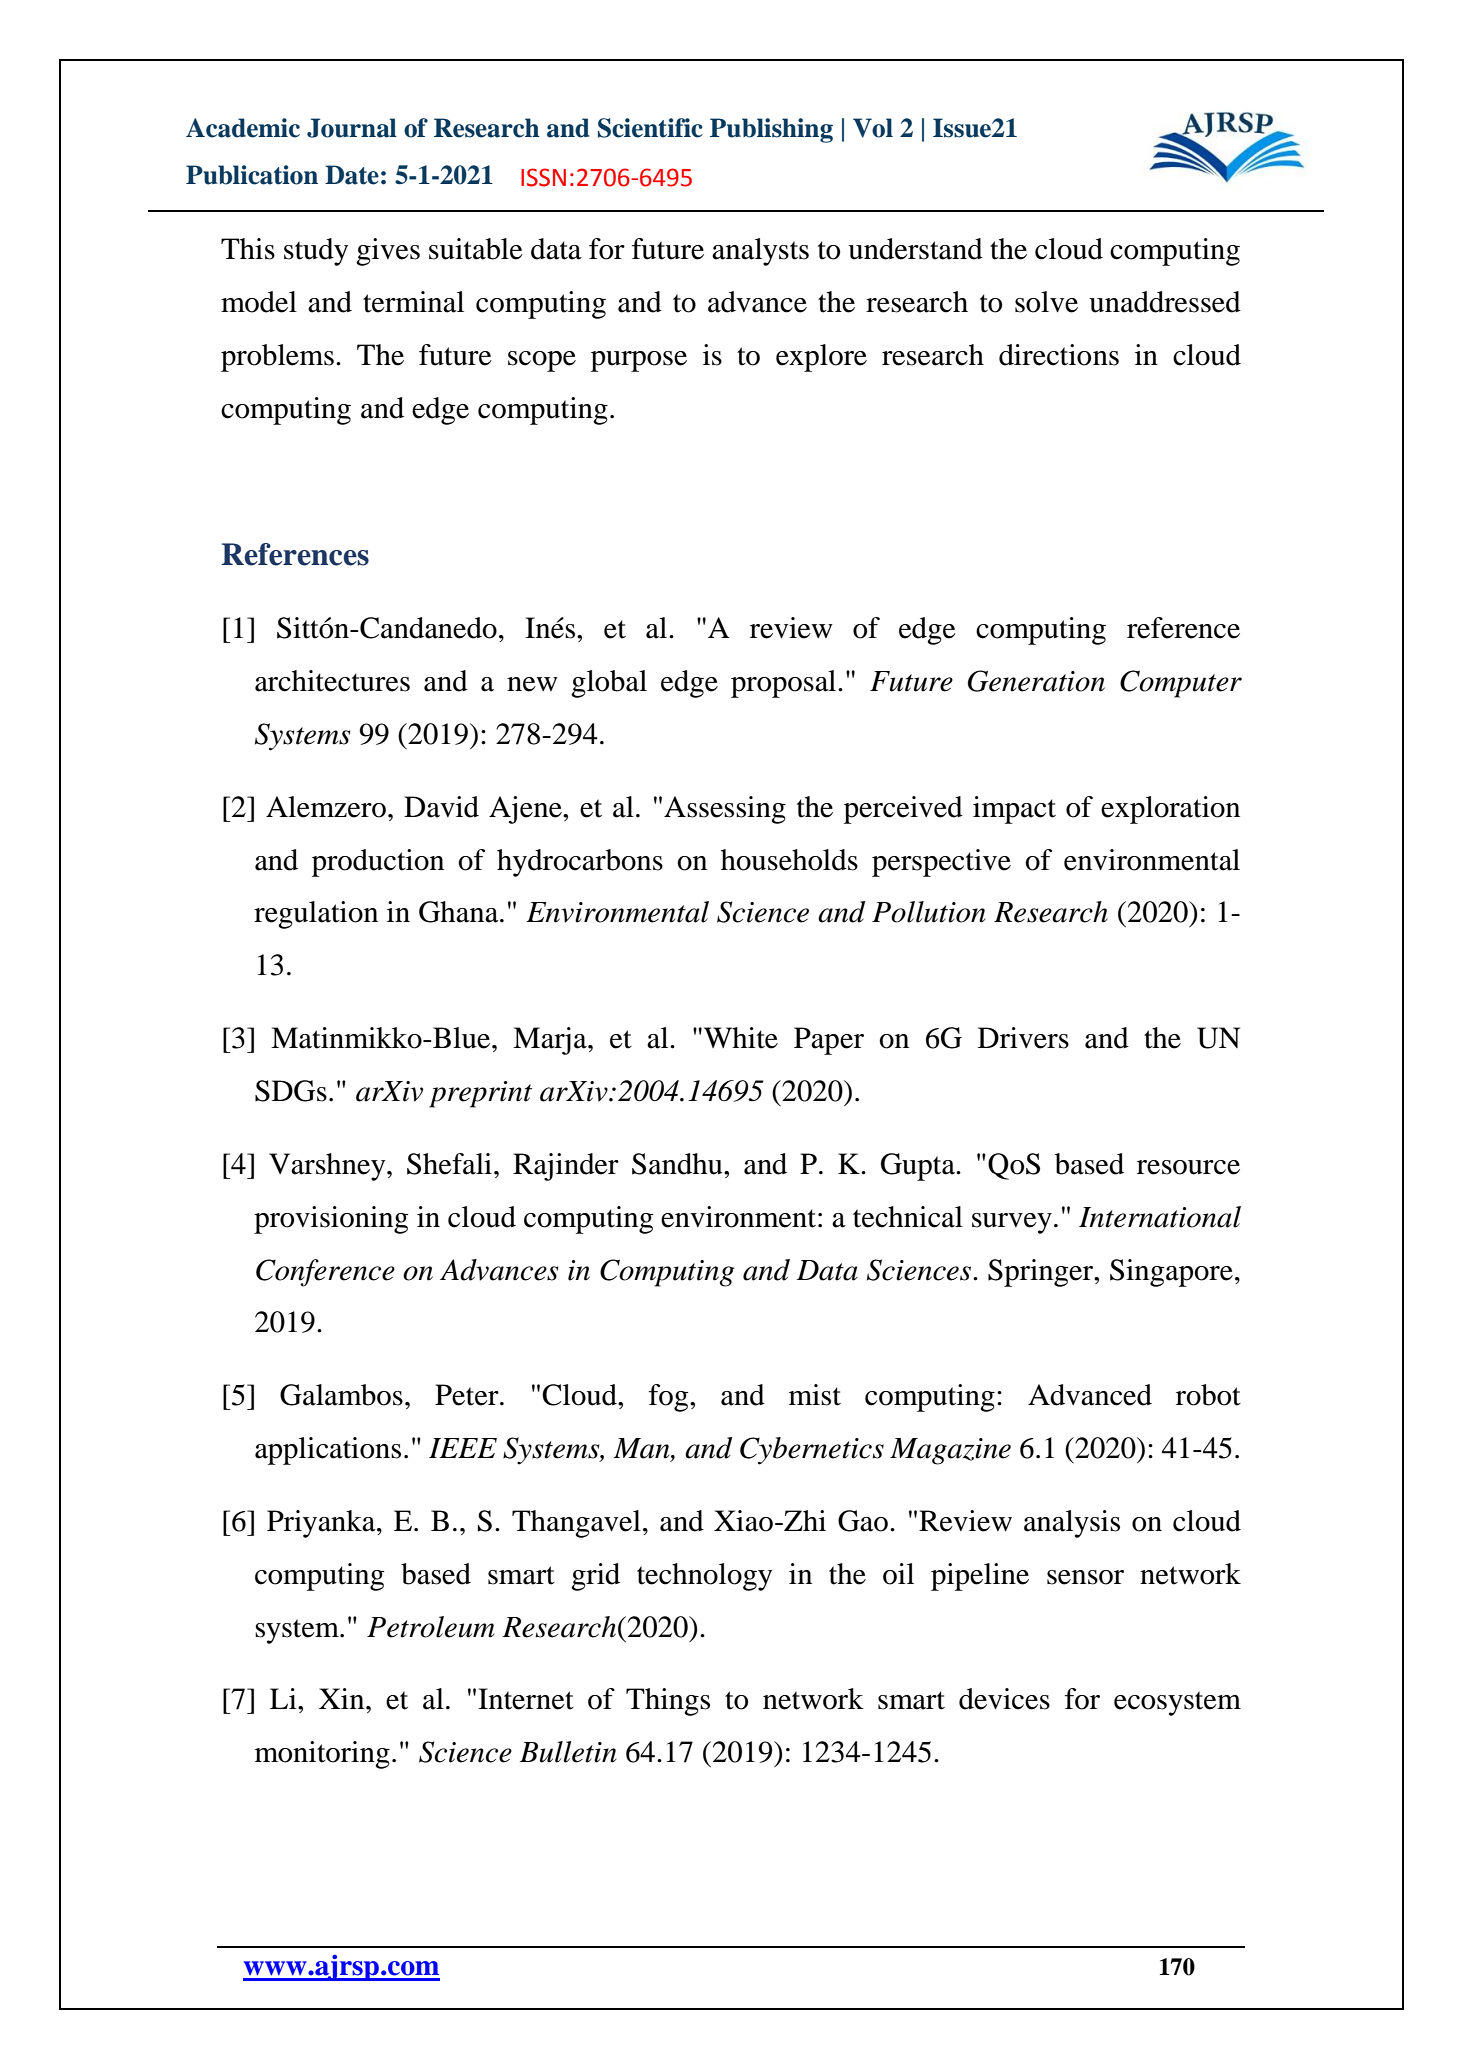 The image size is (1462, 2068). Describe the element at coordinates (741, 1038) in the screenshot. I see `White` at that location.
